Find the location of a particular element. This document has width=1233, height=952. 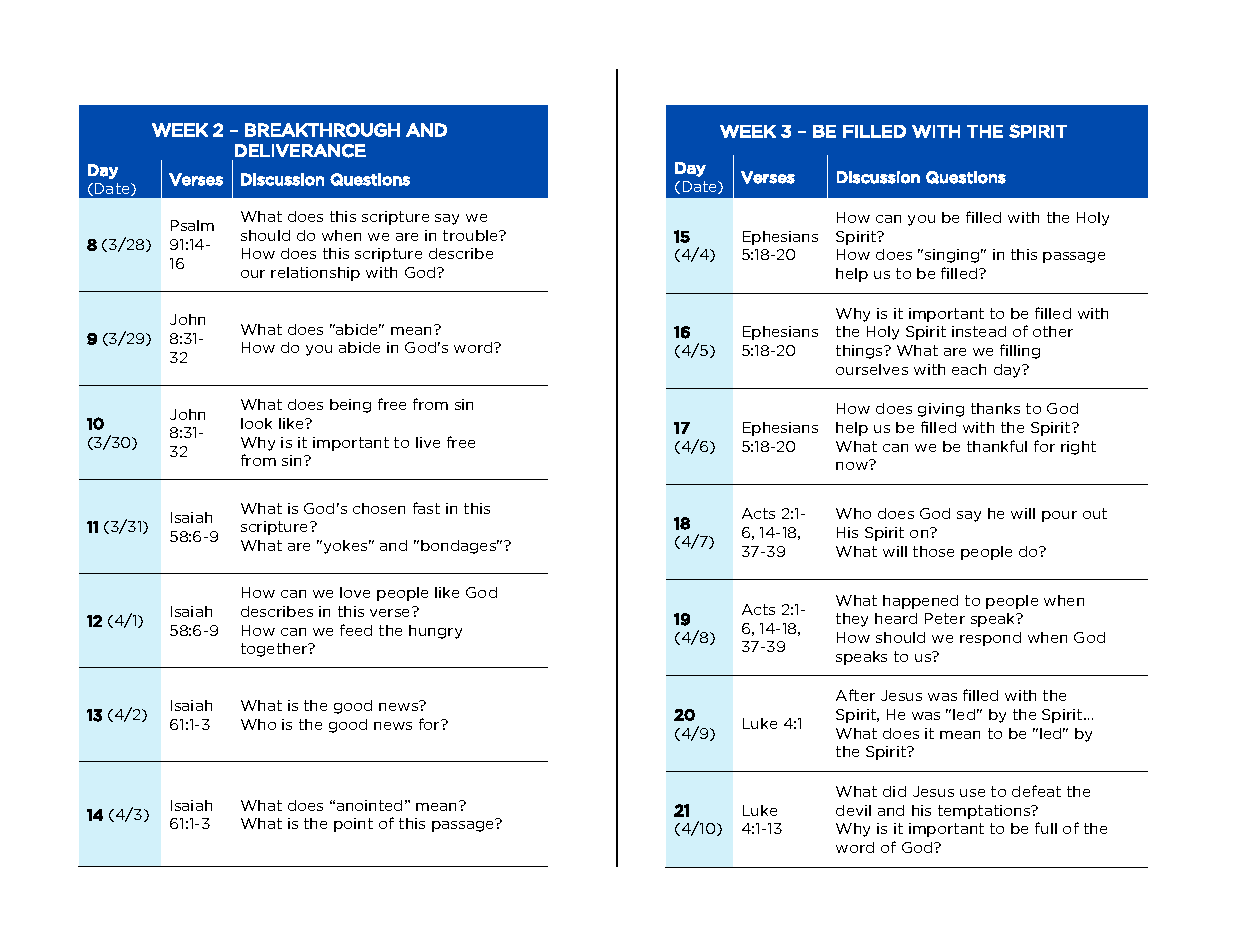

instead is located at coordinates (979, 331).
